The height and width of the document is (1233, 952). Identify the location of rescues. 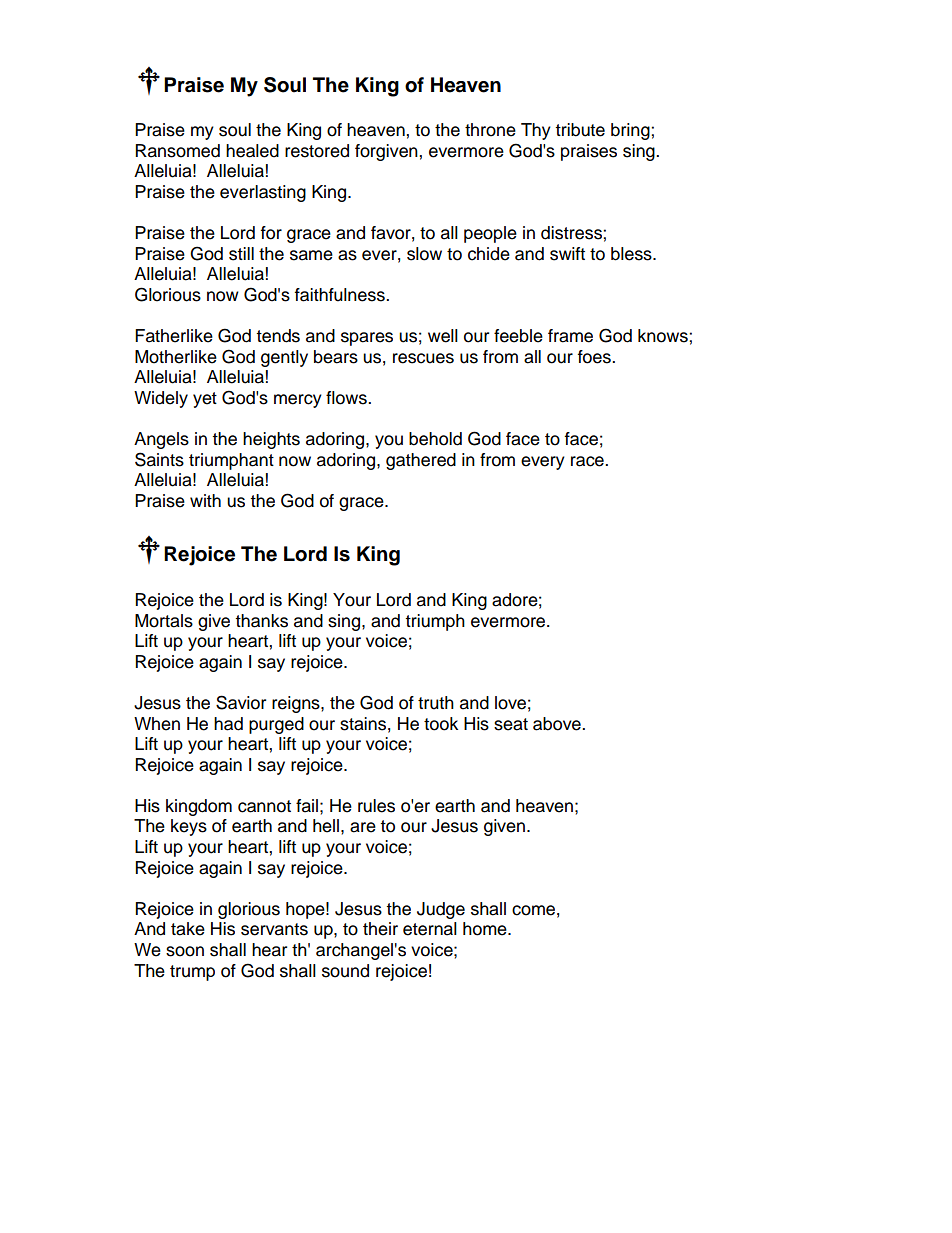
(423, 358).
